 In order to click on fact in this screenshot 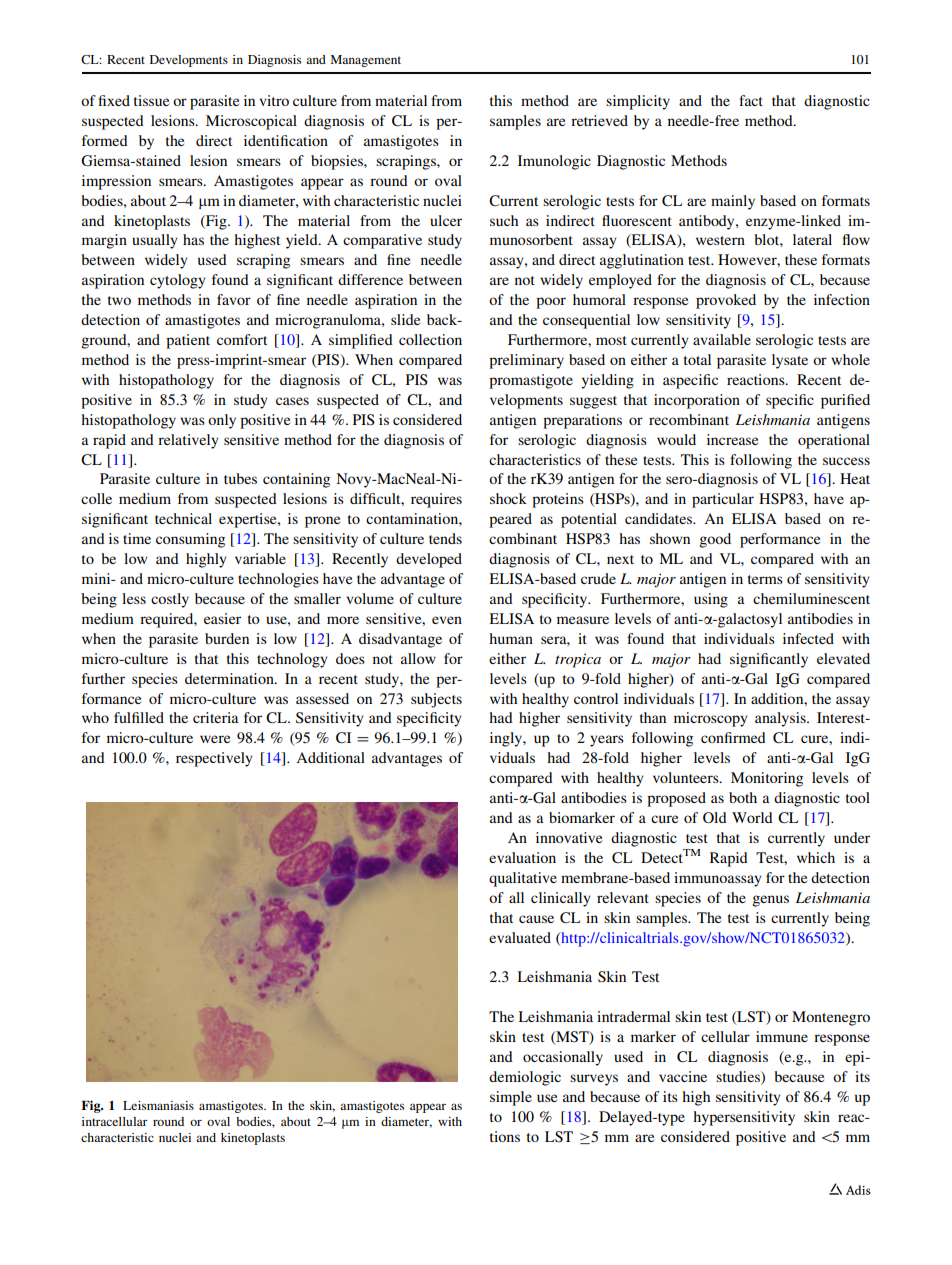, I will do `click(751, 100)`.
